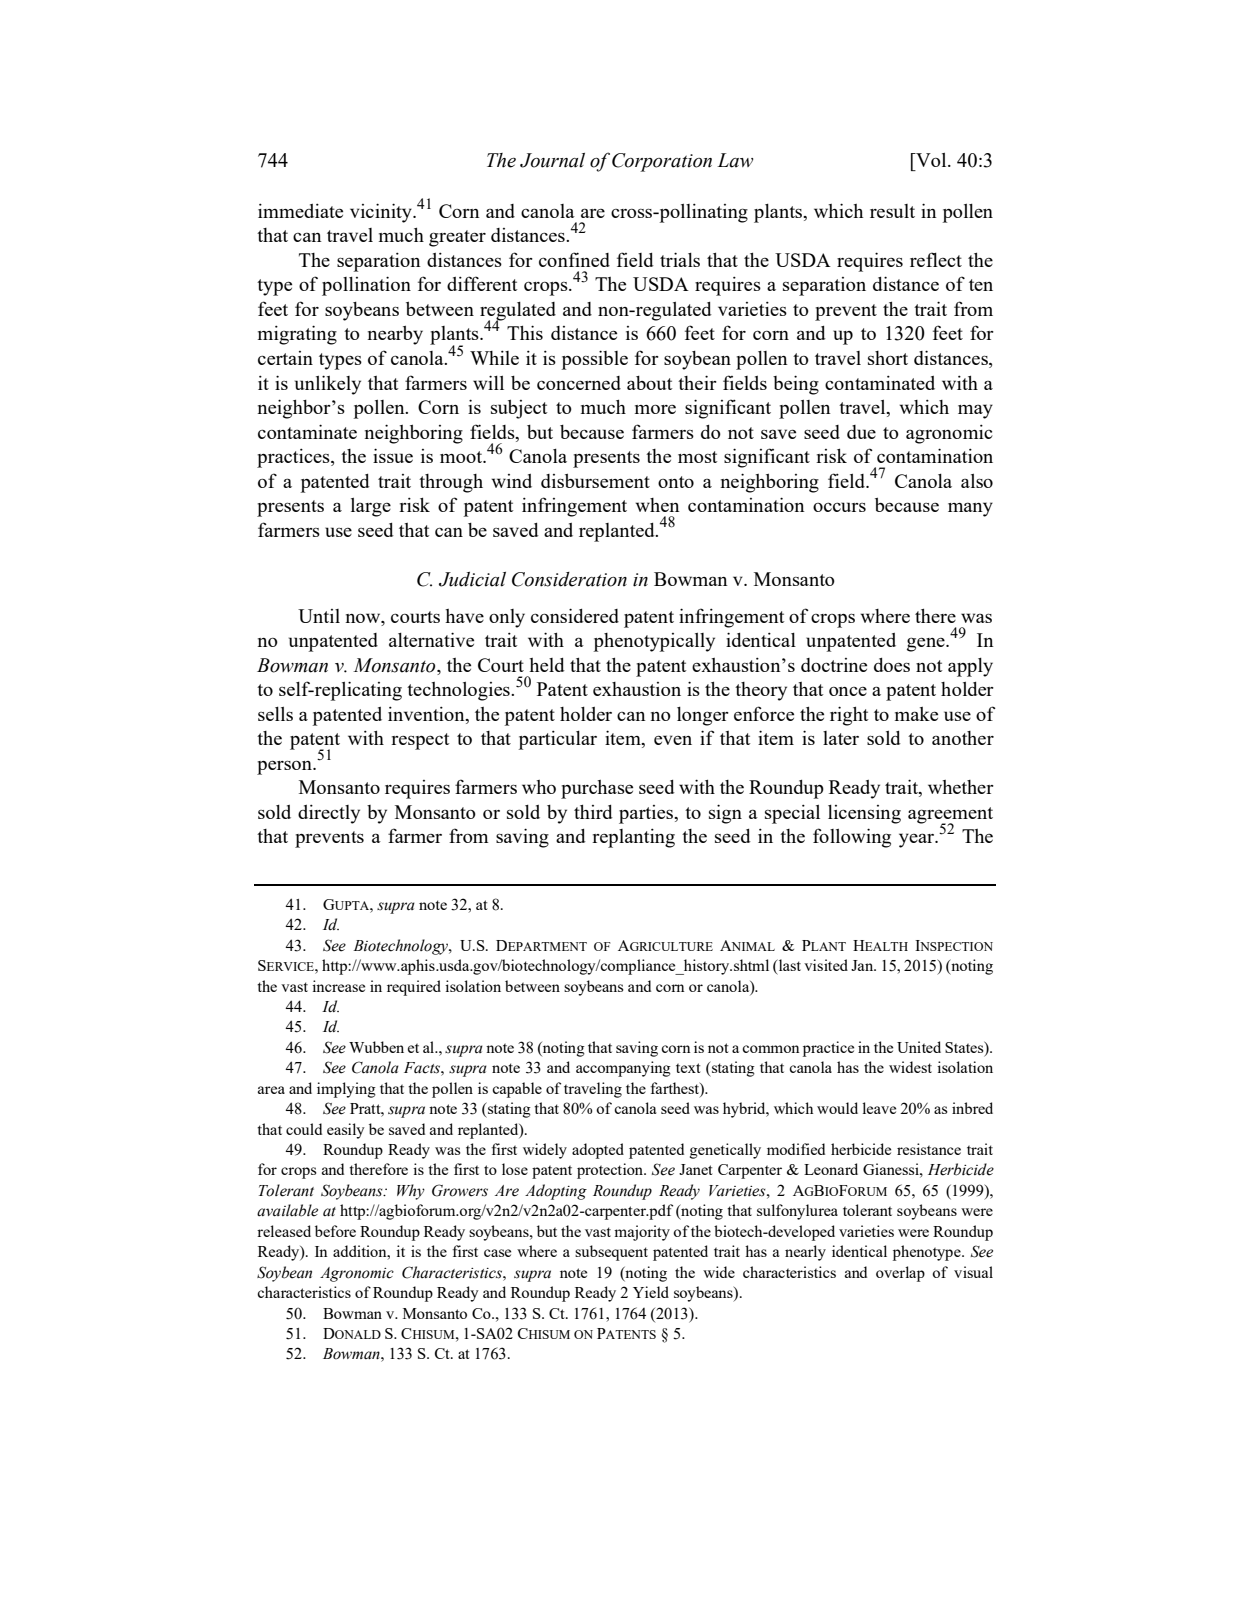  Describe the element at coordinates (335, 1231) in the image. I see `before` at that location.
